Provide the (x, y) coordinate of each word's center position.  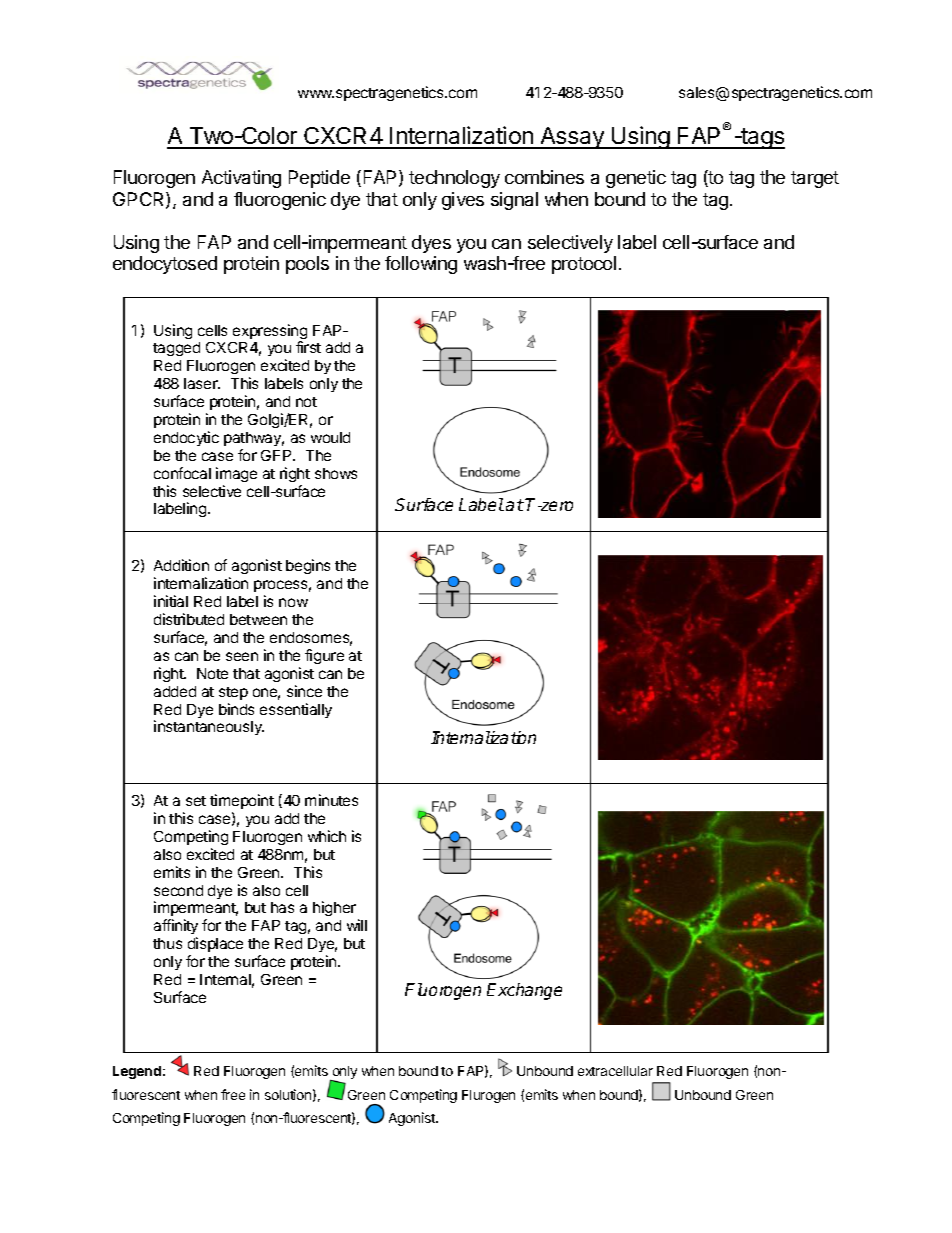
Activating (241, 179)
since (304, 691)
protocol (584, 265)
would (330, 437)
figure (324, 656)
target (815, 179)
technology (454, 179)
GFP (277, 455)
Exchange (524, 991)
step (233, 693)
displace (215, 944)
